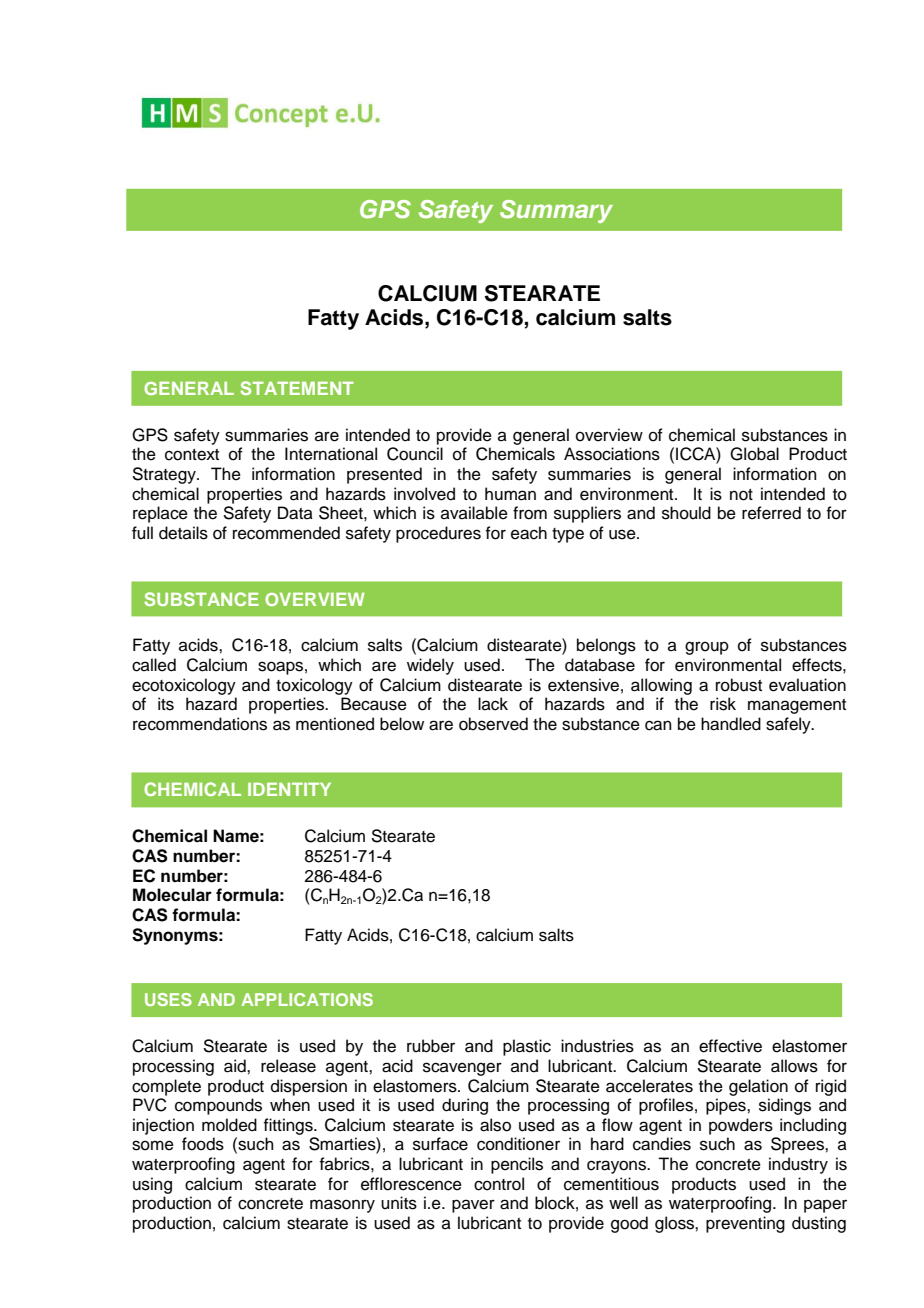 The image size is (924, 1308). Describe the element at coordinates (297, 388) in the screenshot. I see `STATEMENT` at that location.
